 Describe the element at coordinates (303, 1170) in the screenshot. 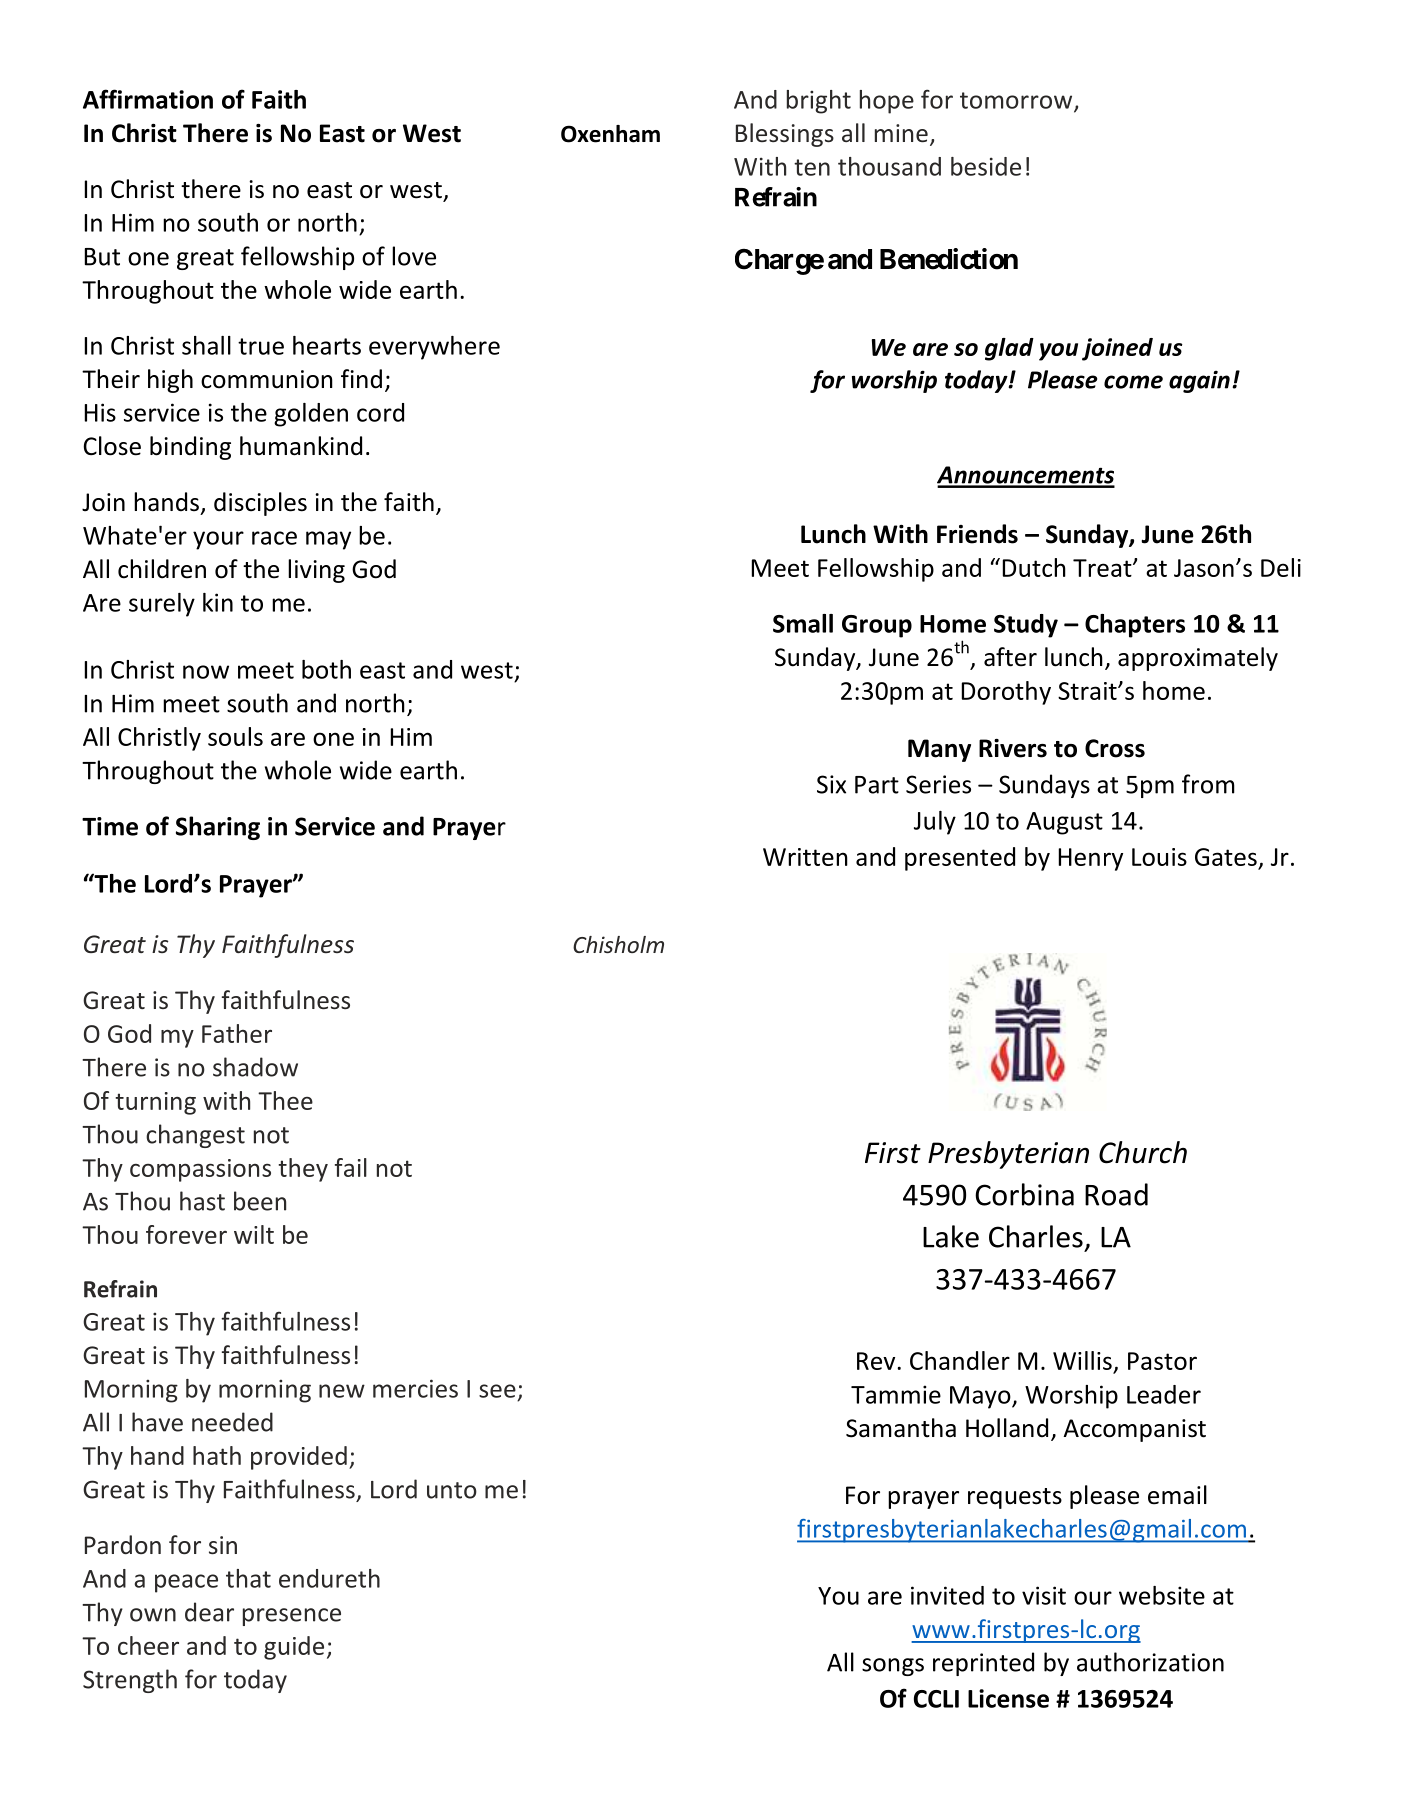

I see `they` at that location.
